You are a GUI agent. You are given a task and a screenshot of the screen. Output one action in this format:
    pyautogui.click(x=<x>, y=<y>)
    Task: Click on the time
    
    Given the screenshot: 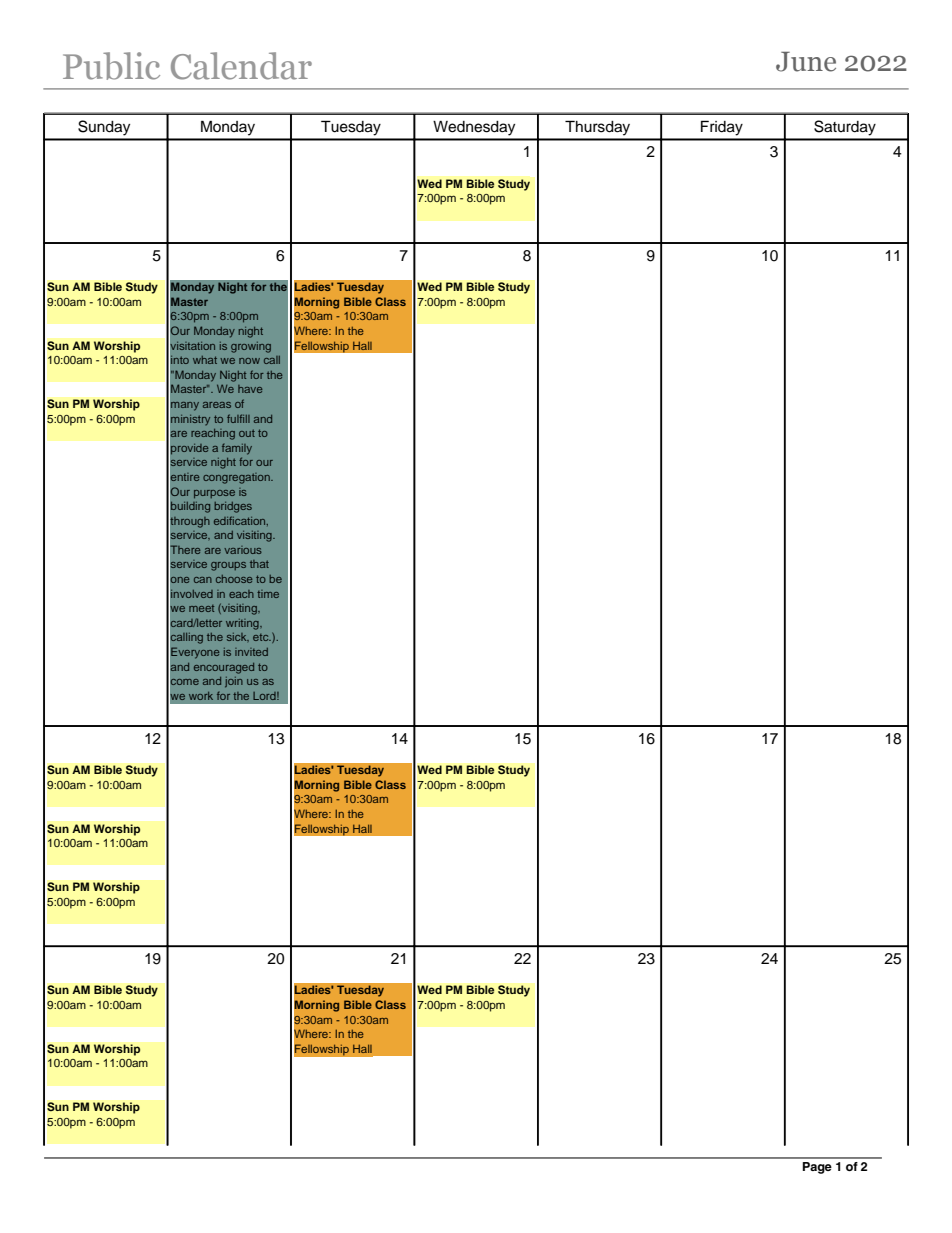 What is the action you would take?
    pyautogui.click(x=268, y=594)
